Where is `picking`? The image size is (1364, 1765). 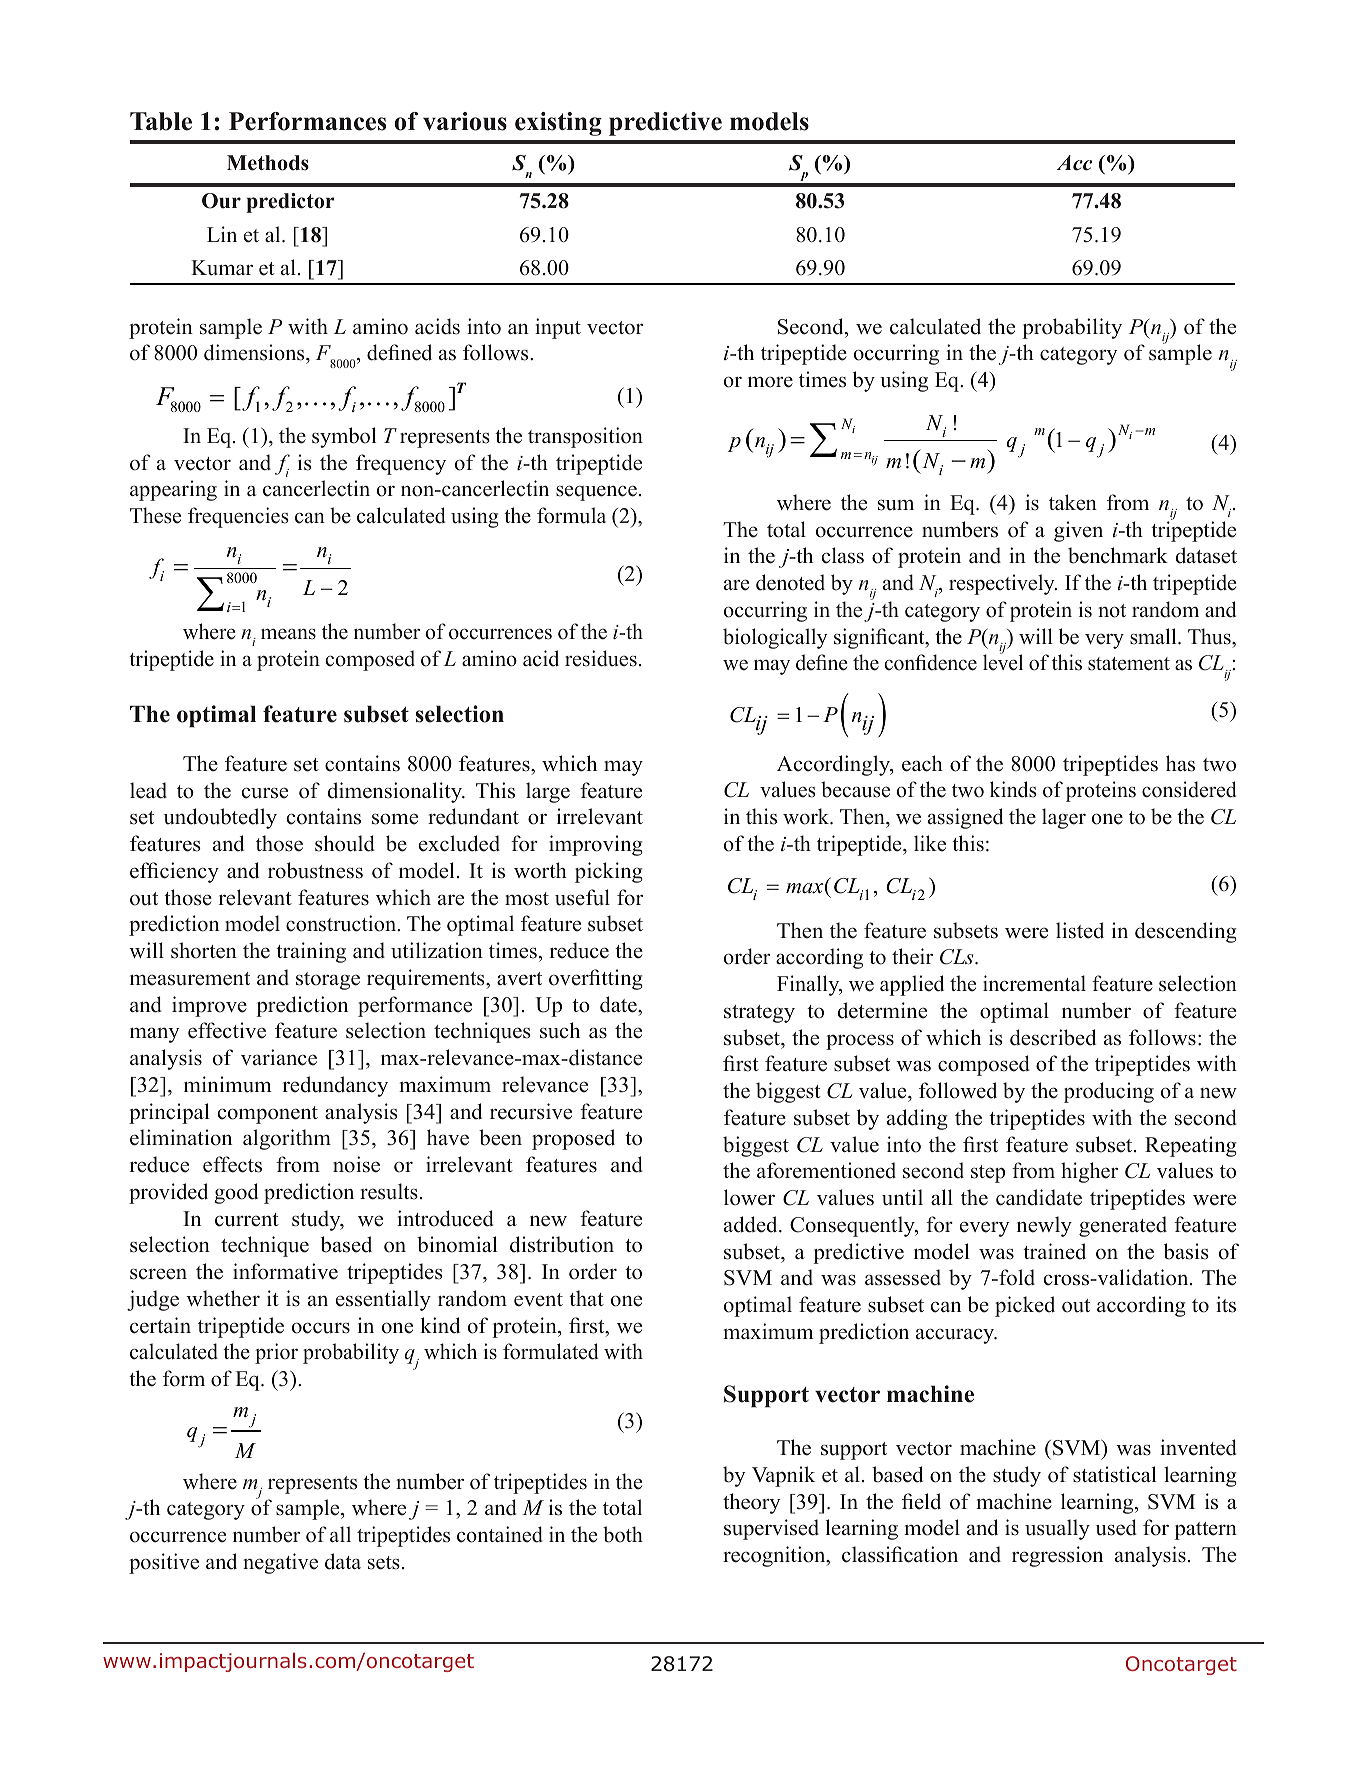
picking is located at coordinates (609, 872).
